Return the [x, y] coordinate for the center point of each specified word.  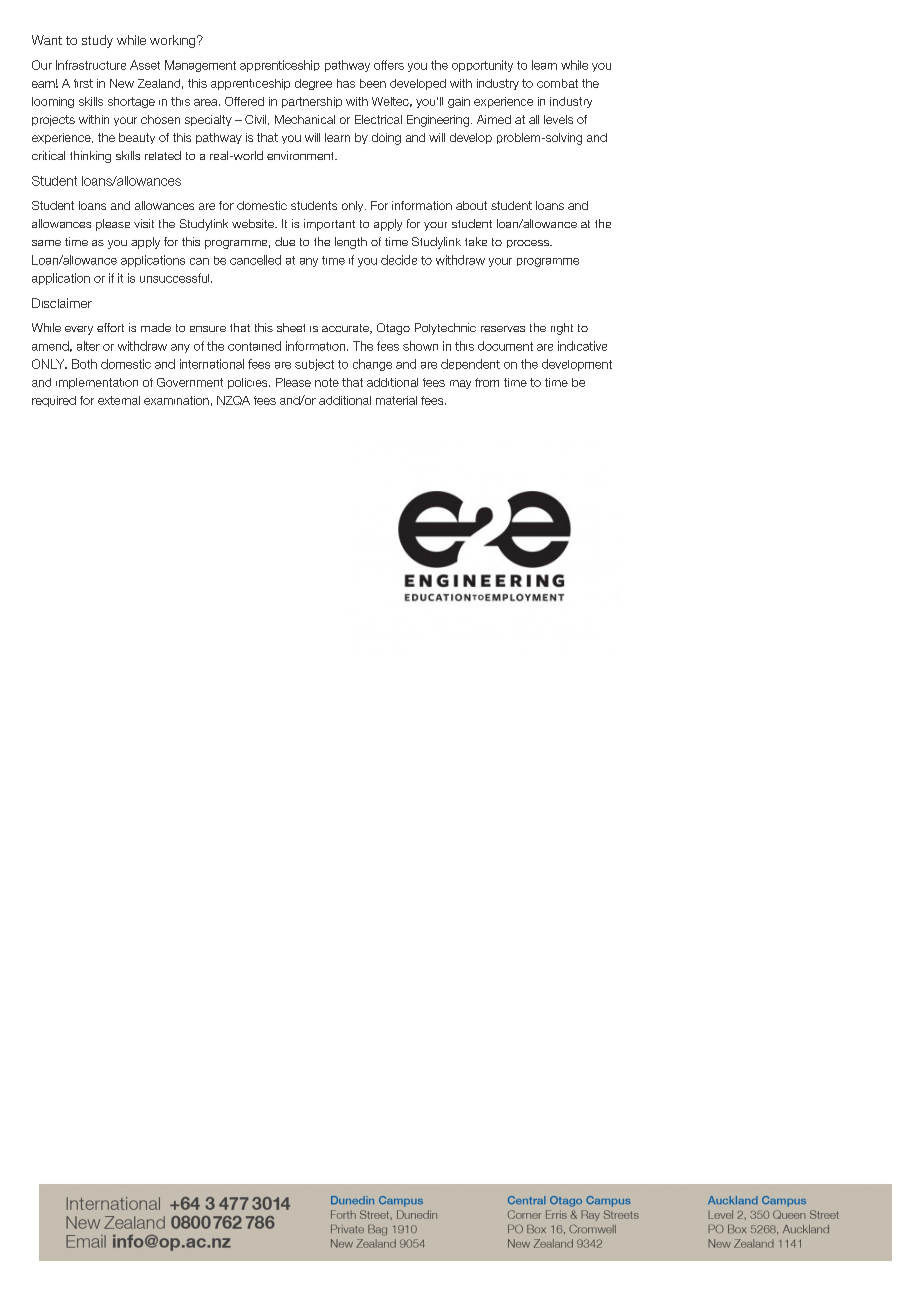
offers [389, 65]
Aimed [494, 119]
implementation [97, 383]
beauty [137, 138]
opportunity [482, 66]
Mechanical [305, 119]
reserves [503, 329]
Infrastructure [91, 65]
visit [144, 223]
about [471, 205]
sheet [291, 327]
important [329, 225]
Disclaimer [62, 303]
